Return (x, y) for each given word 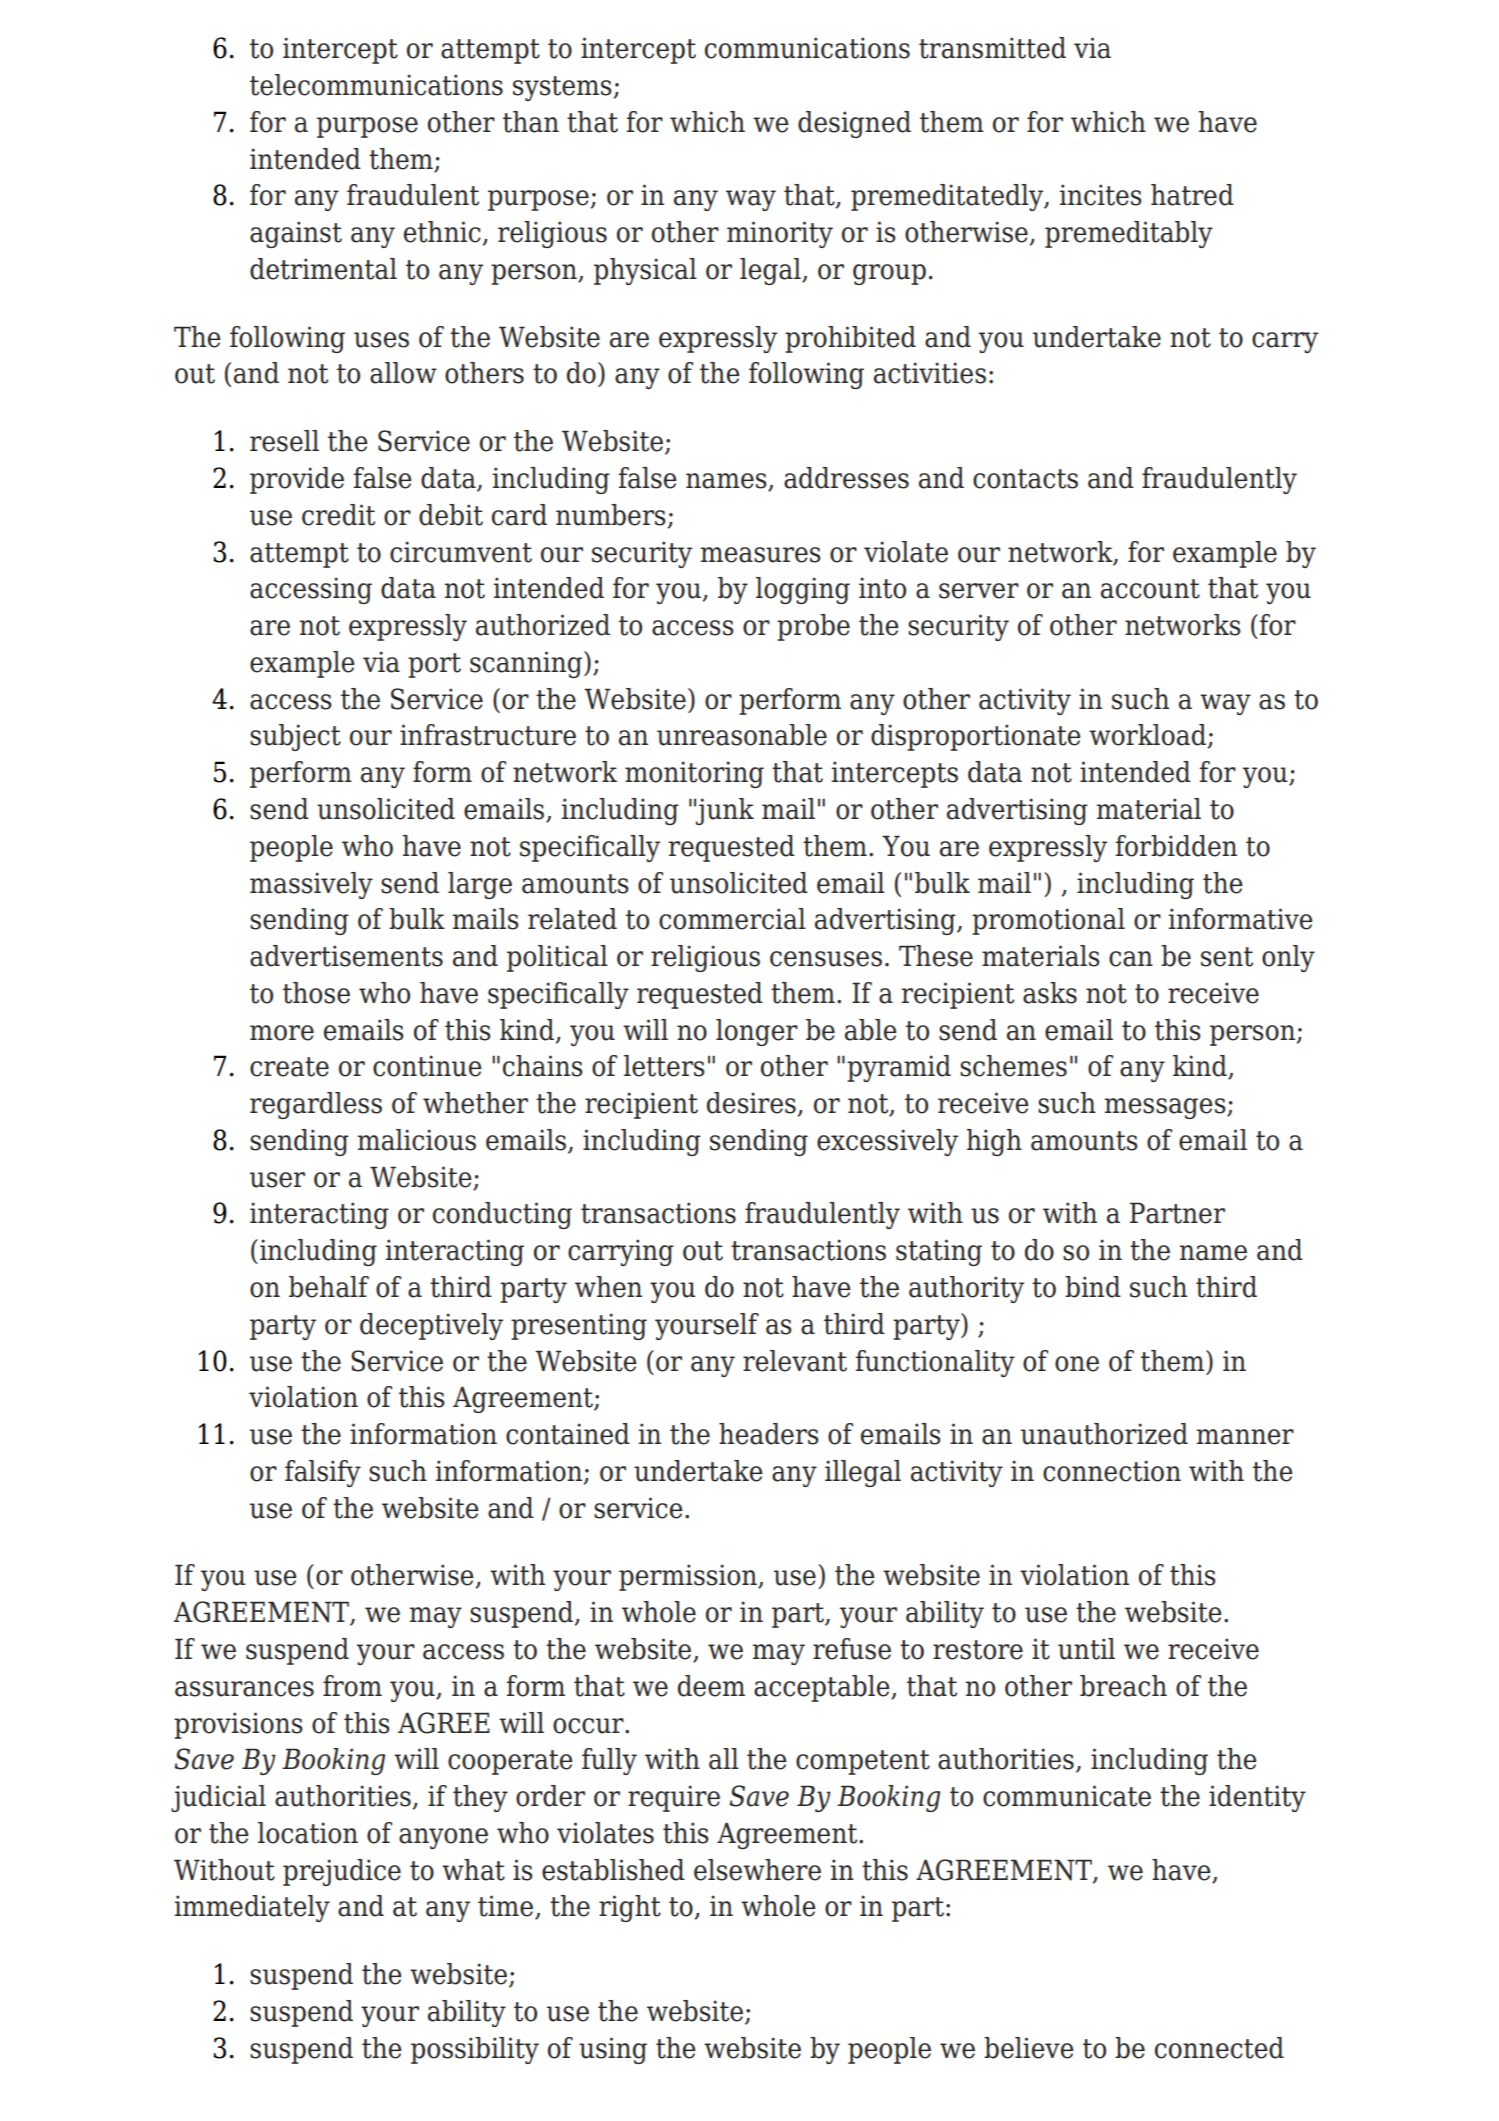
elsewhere (757, 1870)
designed (854, 124)
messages (1166, 1108)
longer (757, 1032)
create (289, 1067)
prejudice (342, 1872)
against (296, 234)
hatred (1192, 195)
